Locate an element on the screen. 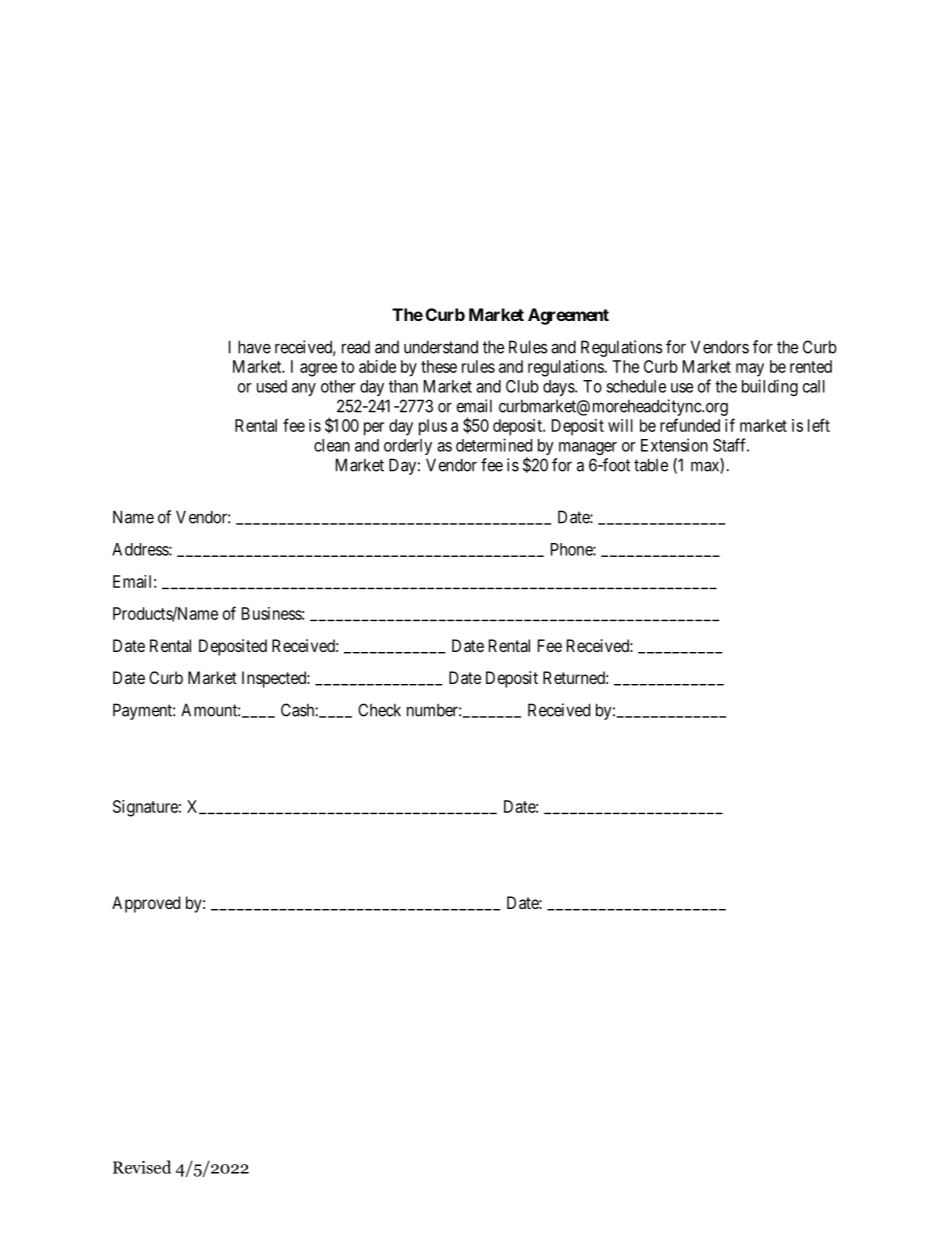 The height and width of the screenshot is (1233, 952). orderly is located at coordinates (408, 447).
